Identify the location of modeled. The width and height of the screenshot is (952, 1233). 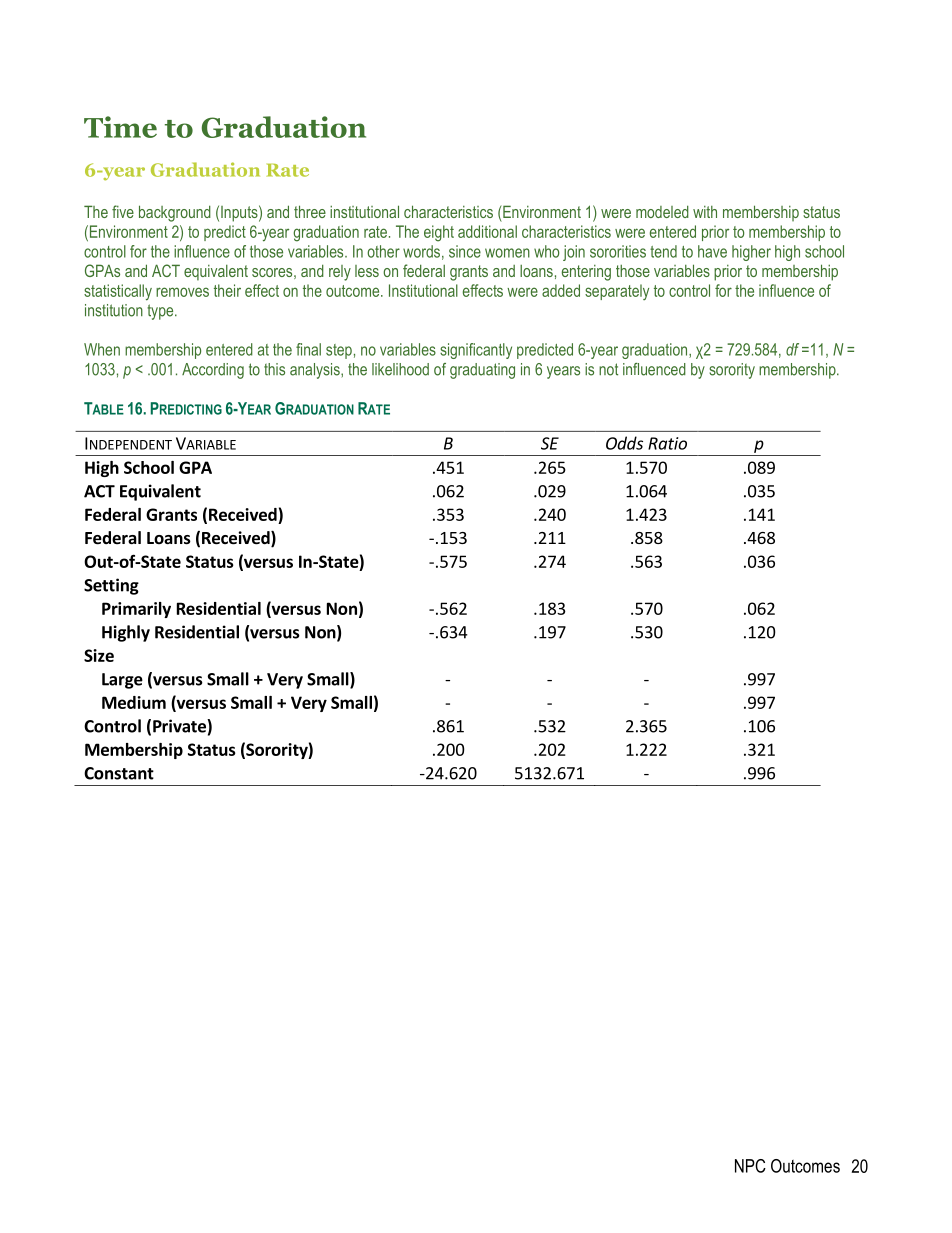
(662, 211).
